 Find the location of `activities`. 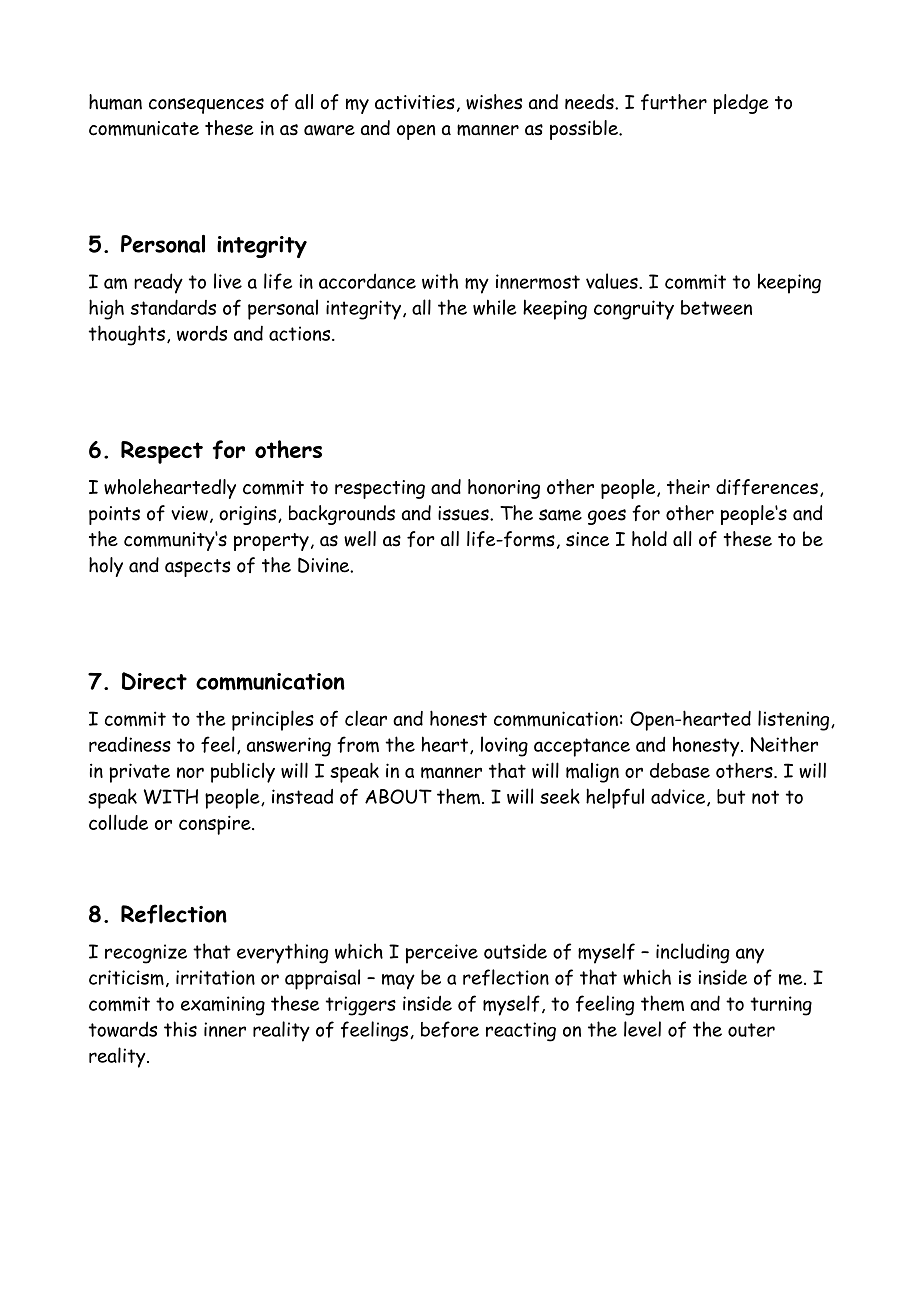

activities is located at coordinates (415, 102).
